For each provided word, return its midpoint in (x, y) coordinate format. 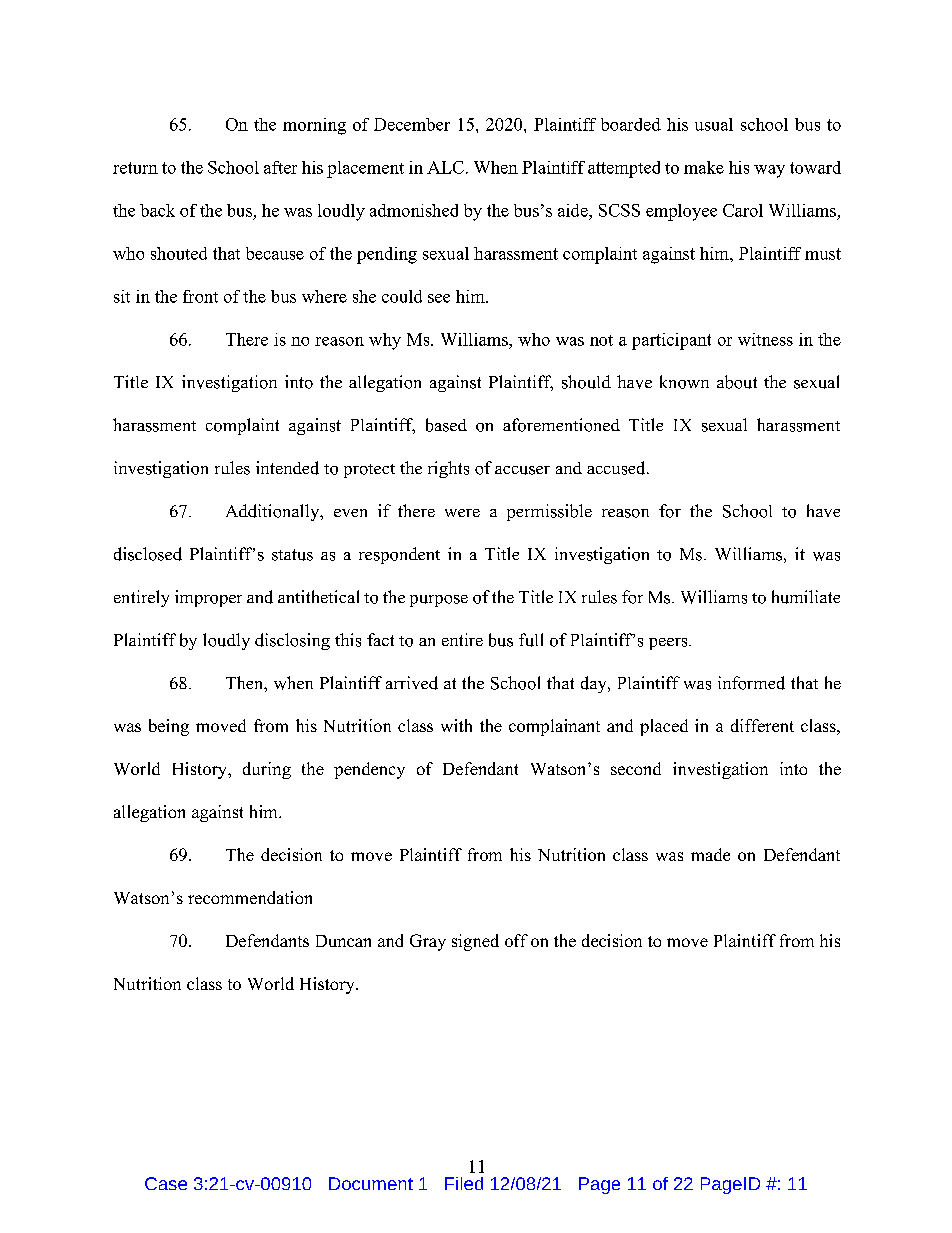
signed (475, 942)
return (135, 168)
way (769, 171)
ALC (445, 167)
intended (287, 468)
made (710, 854)
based (446, 425)
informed (751, 683)
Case (166, 1183)
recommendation (250, 897)
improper (208, 598)
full (531, 640)
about (737, 382)
